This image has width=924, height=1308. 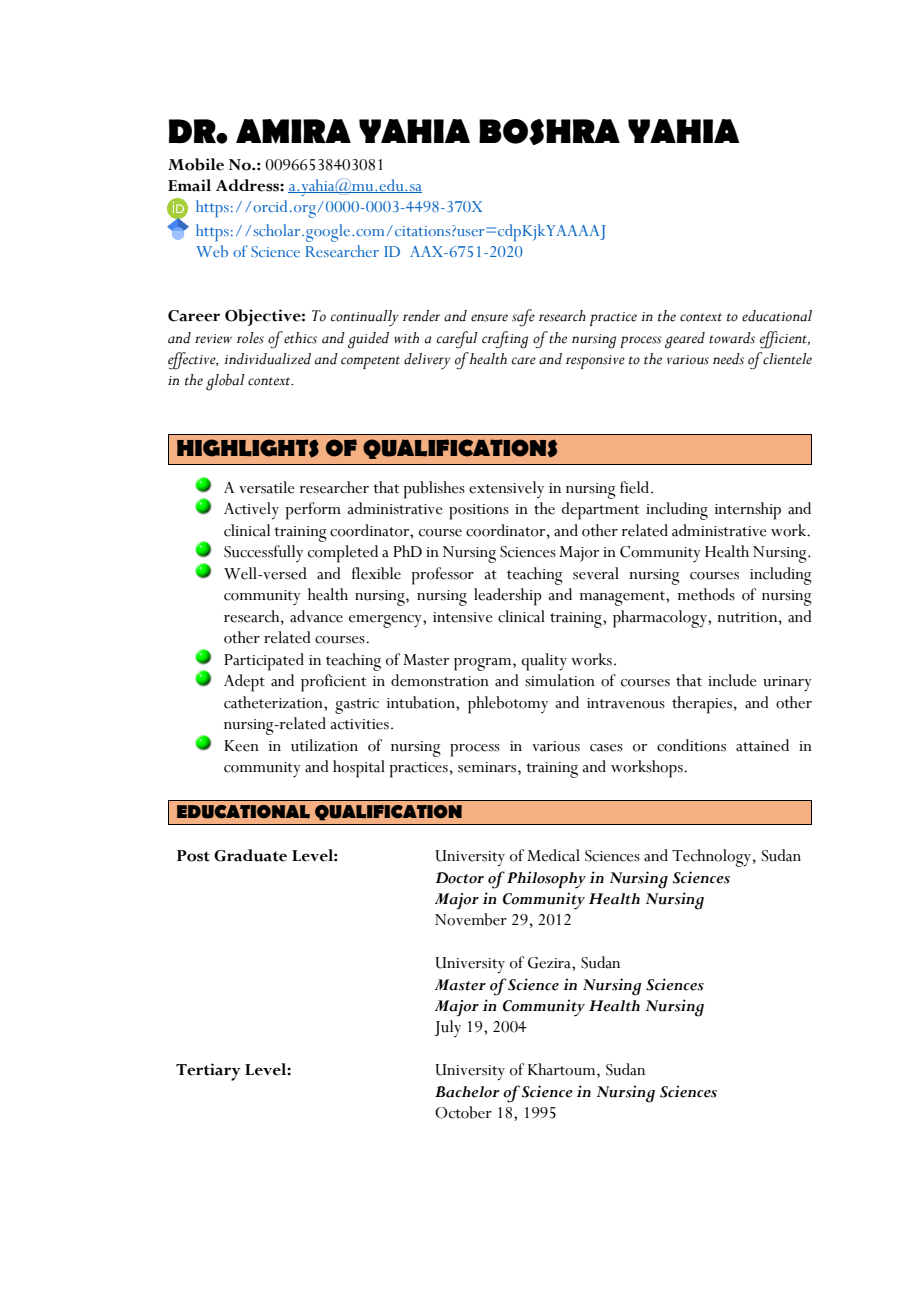 What do you see at coordinates (489, 318) in the image?
I see `ensure` at bounding box center [489, 318].
